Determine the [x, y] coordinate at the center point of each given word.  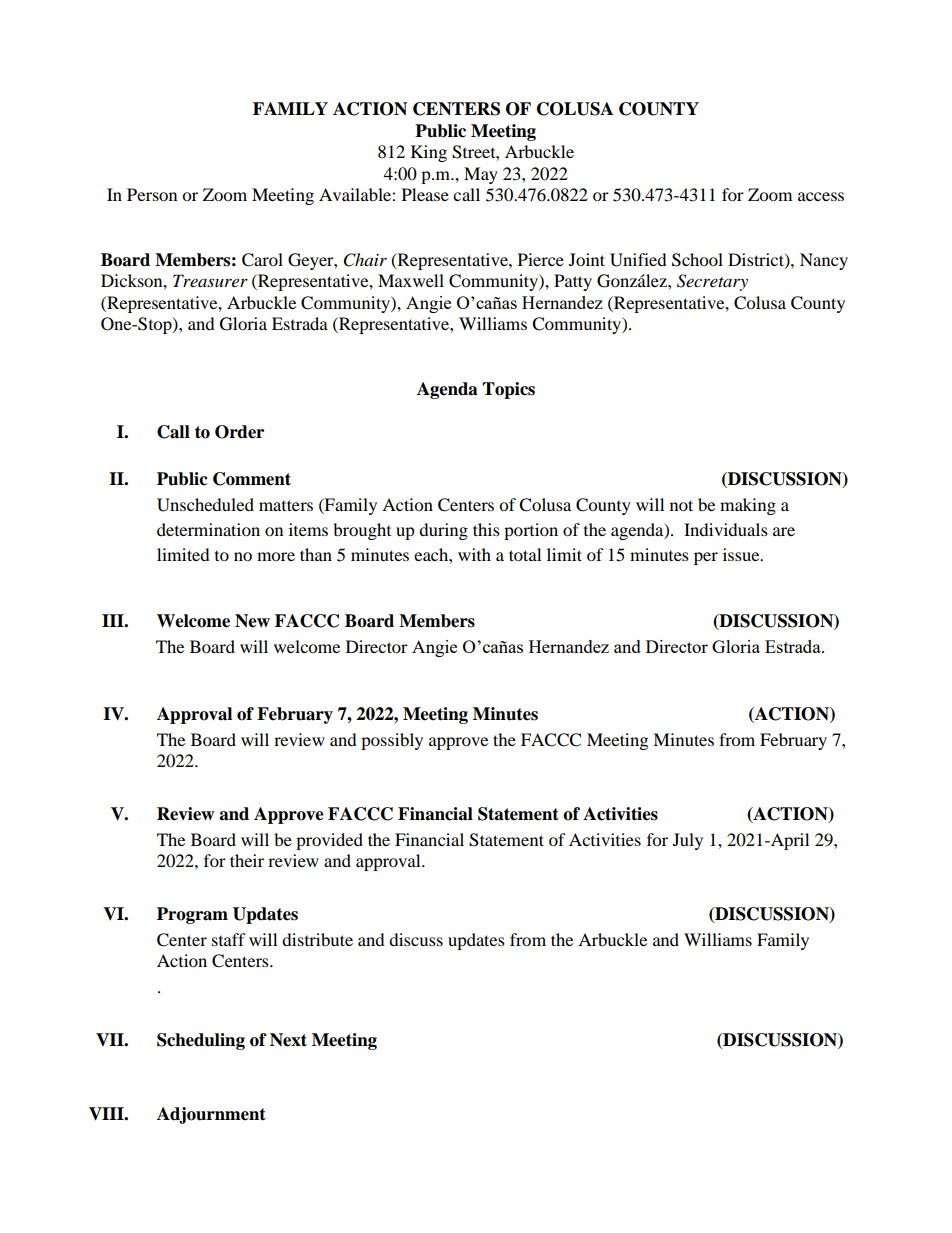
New [252, 621]
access [821, 196]
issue [742, 554]
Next [288, 1040]
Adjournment [211, 1115]
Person [152, 194]
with [474, 554]
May [481, 175]
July [688, 841]
